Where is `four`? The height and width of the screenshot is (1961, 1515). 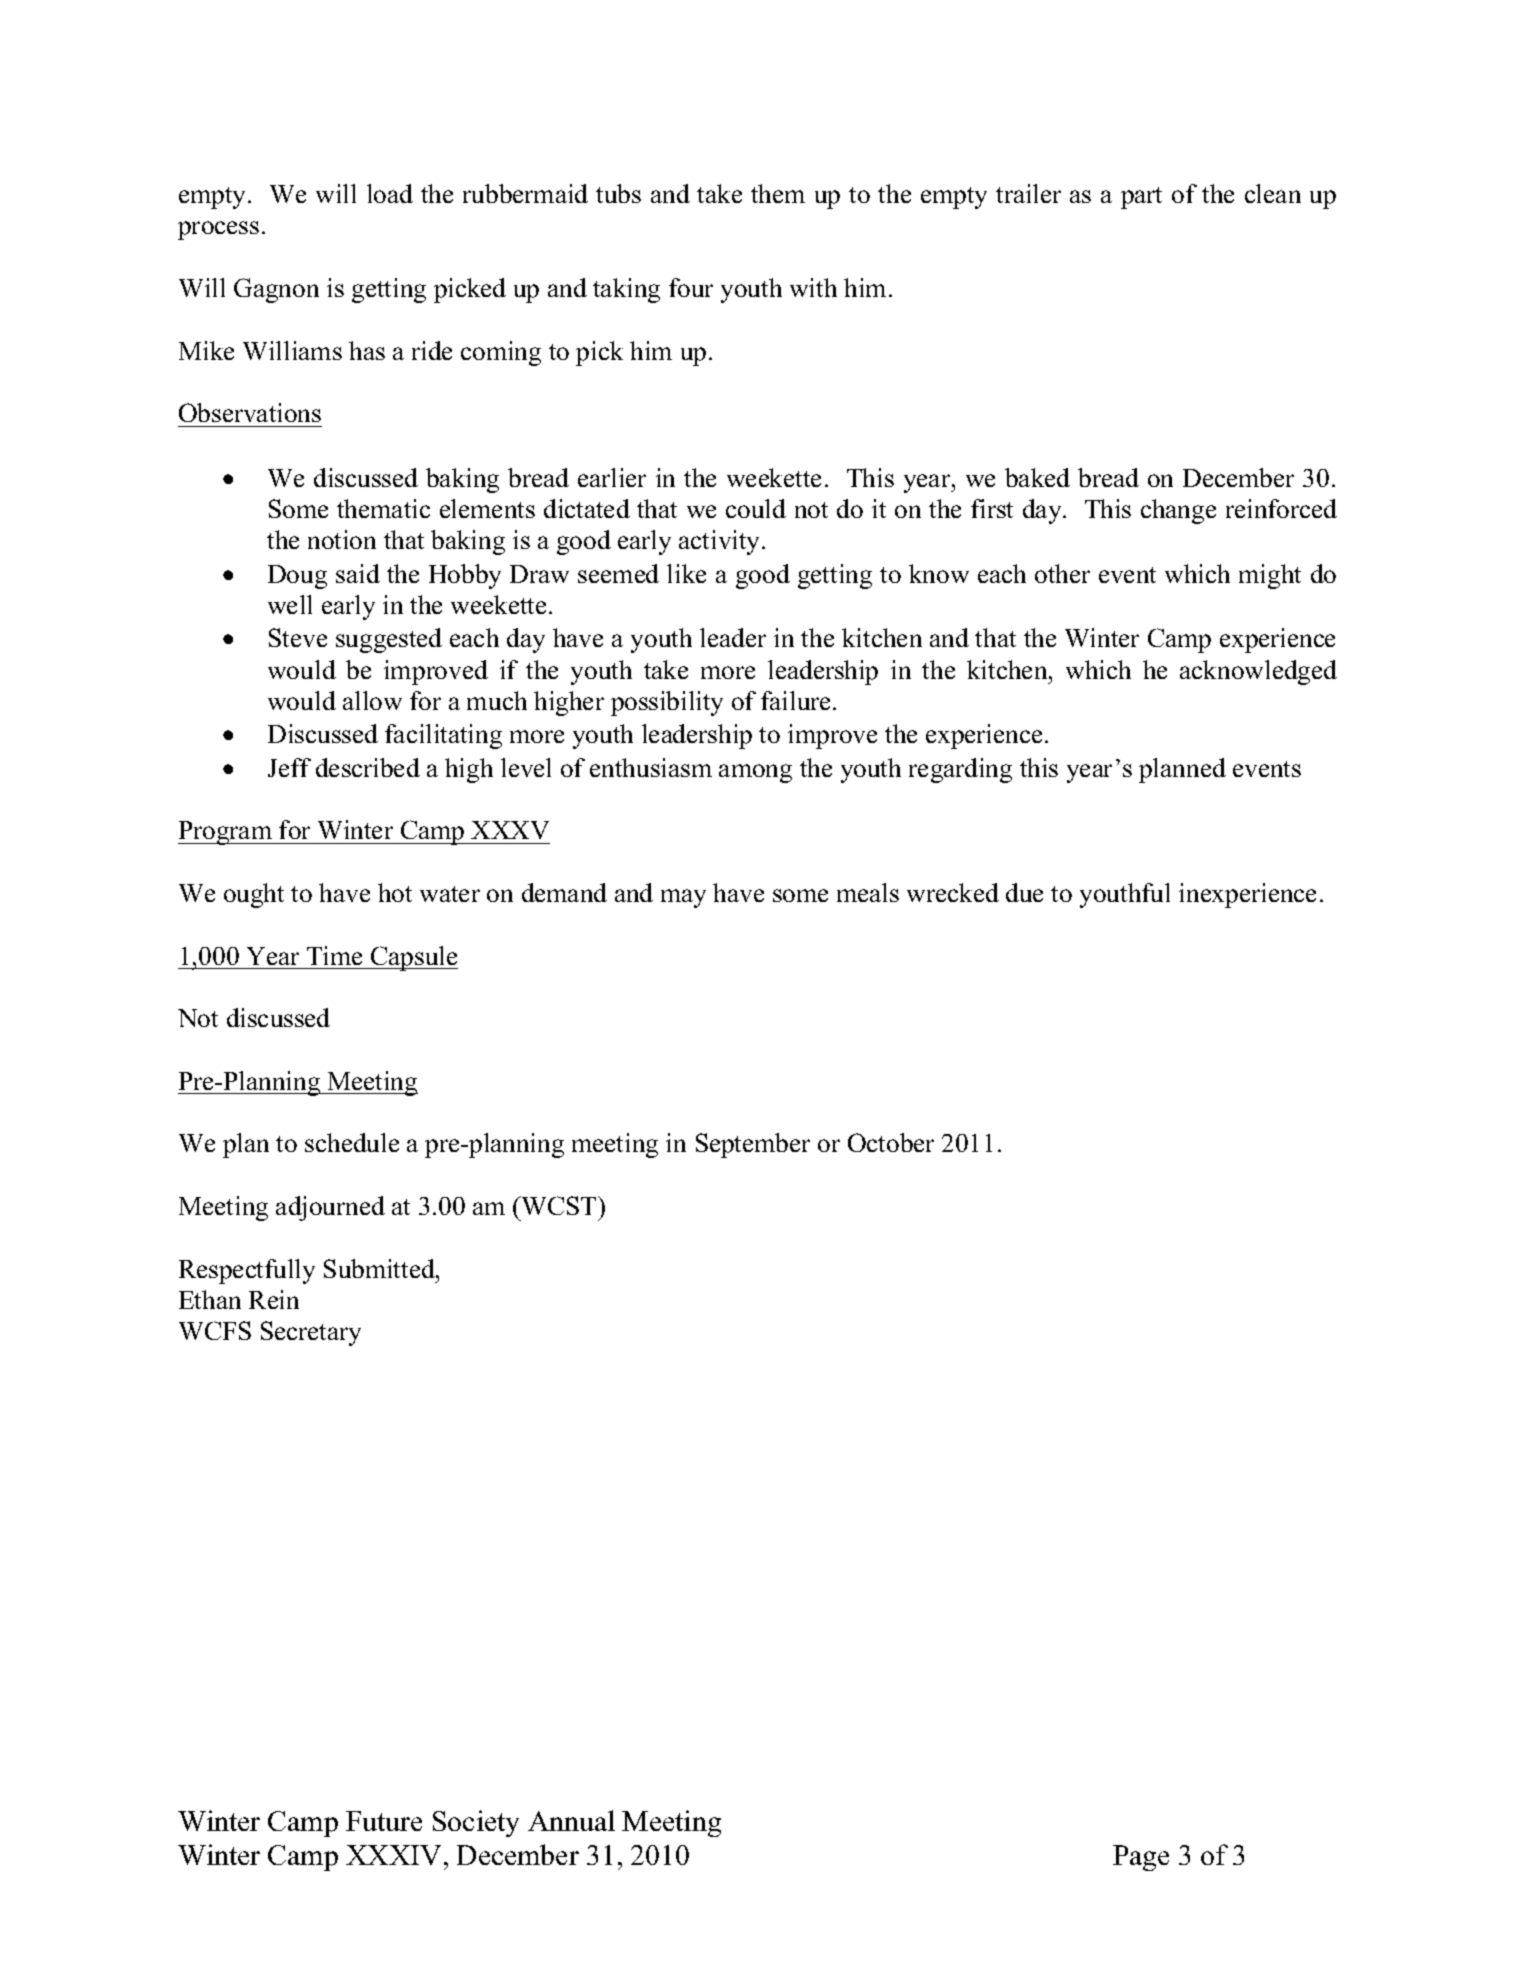 four is located at coordinates (691, 287).
